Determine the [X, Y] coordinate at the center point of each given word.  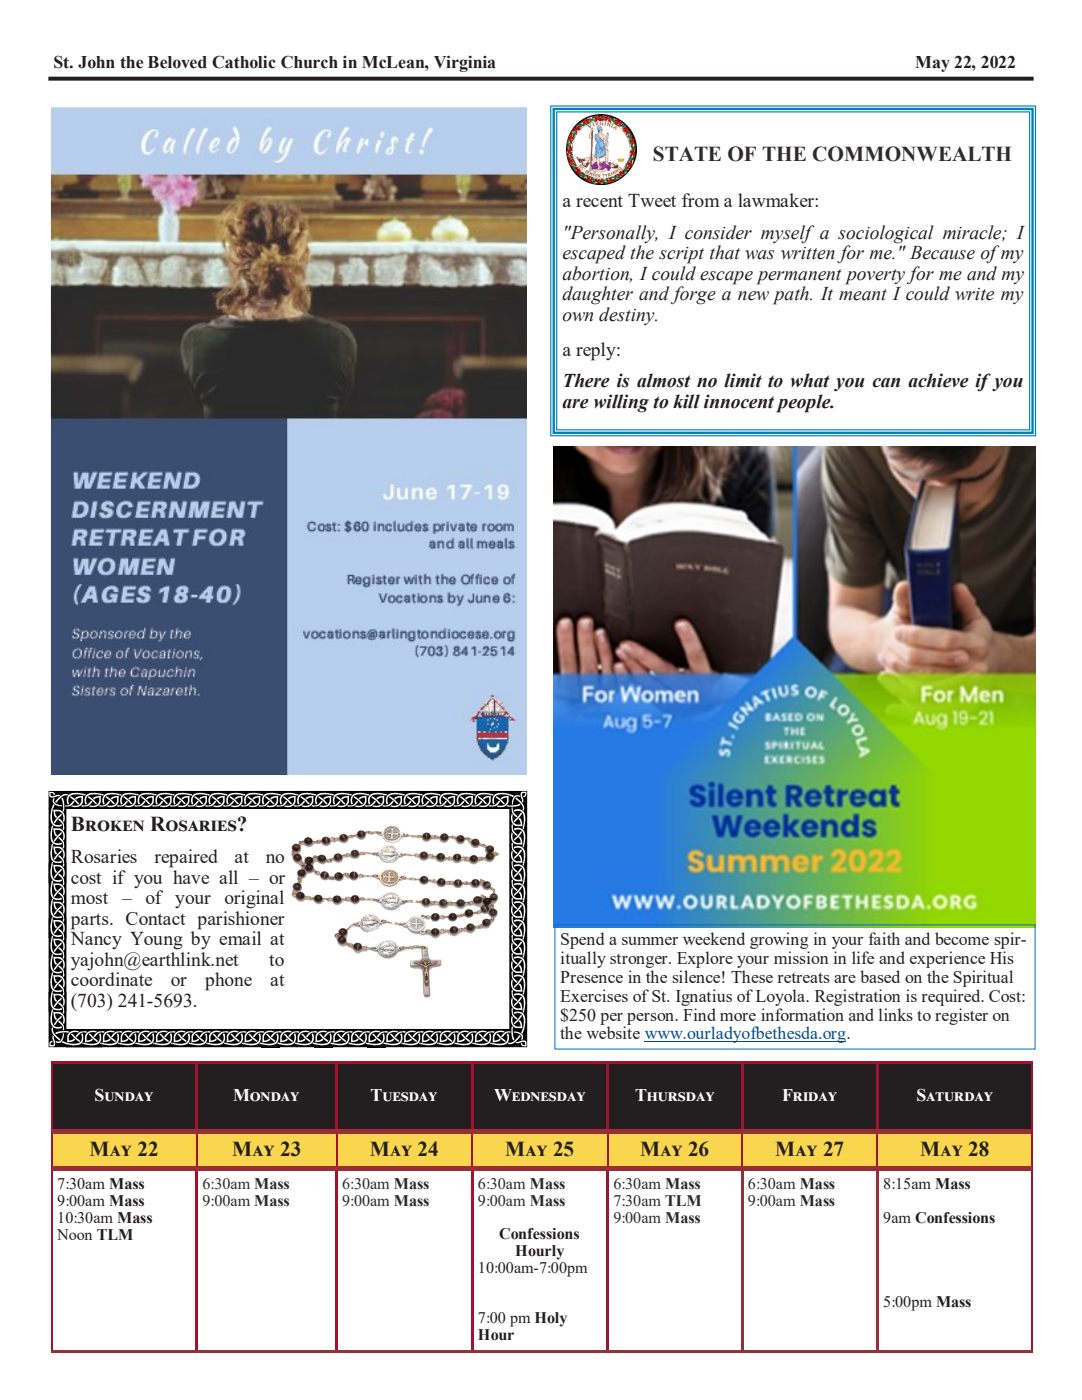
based [880, 976]
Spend [582, 942]
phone [228, 981]
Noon [74, 1234]
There [587, 380]
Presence [591, 977]
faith [884, 938]
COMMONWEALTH [911, 154]
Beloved [177, 62]
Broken [107, 824]
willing [621, 403]
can [886, 383]
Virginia [465, 63]
